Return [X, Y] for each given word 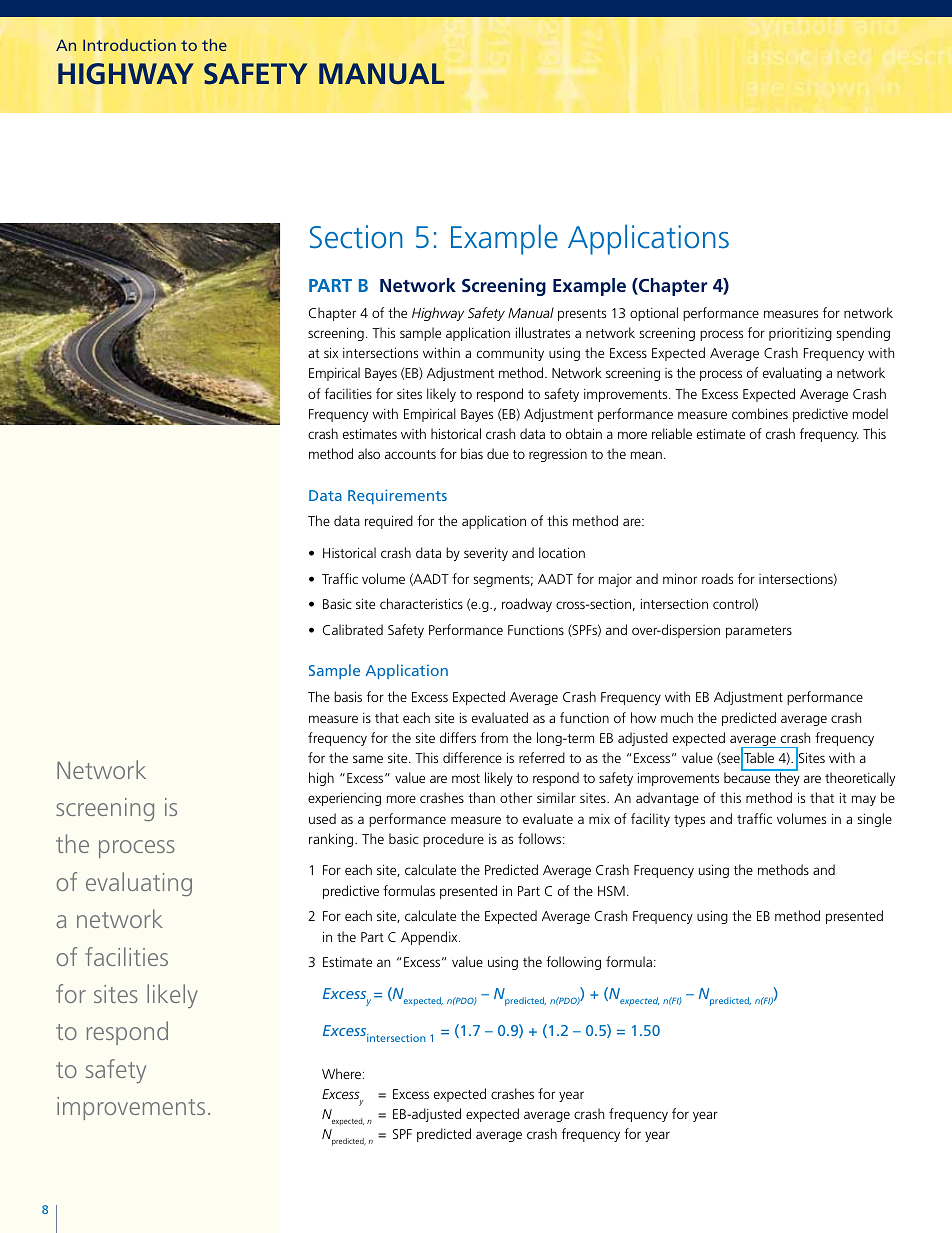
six [331, 352]
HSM [611, 891]
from [494, 737]
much [677, 717]
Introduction [129, 45]
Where [343, 1073]
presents [582, 315]
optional [654, 314]
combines [760, 413]
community [510, 354]
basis [348, 696]
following [573, 963]
